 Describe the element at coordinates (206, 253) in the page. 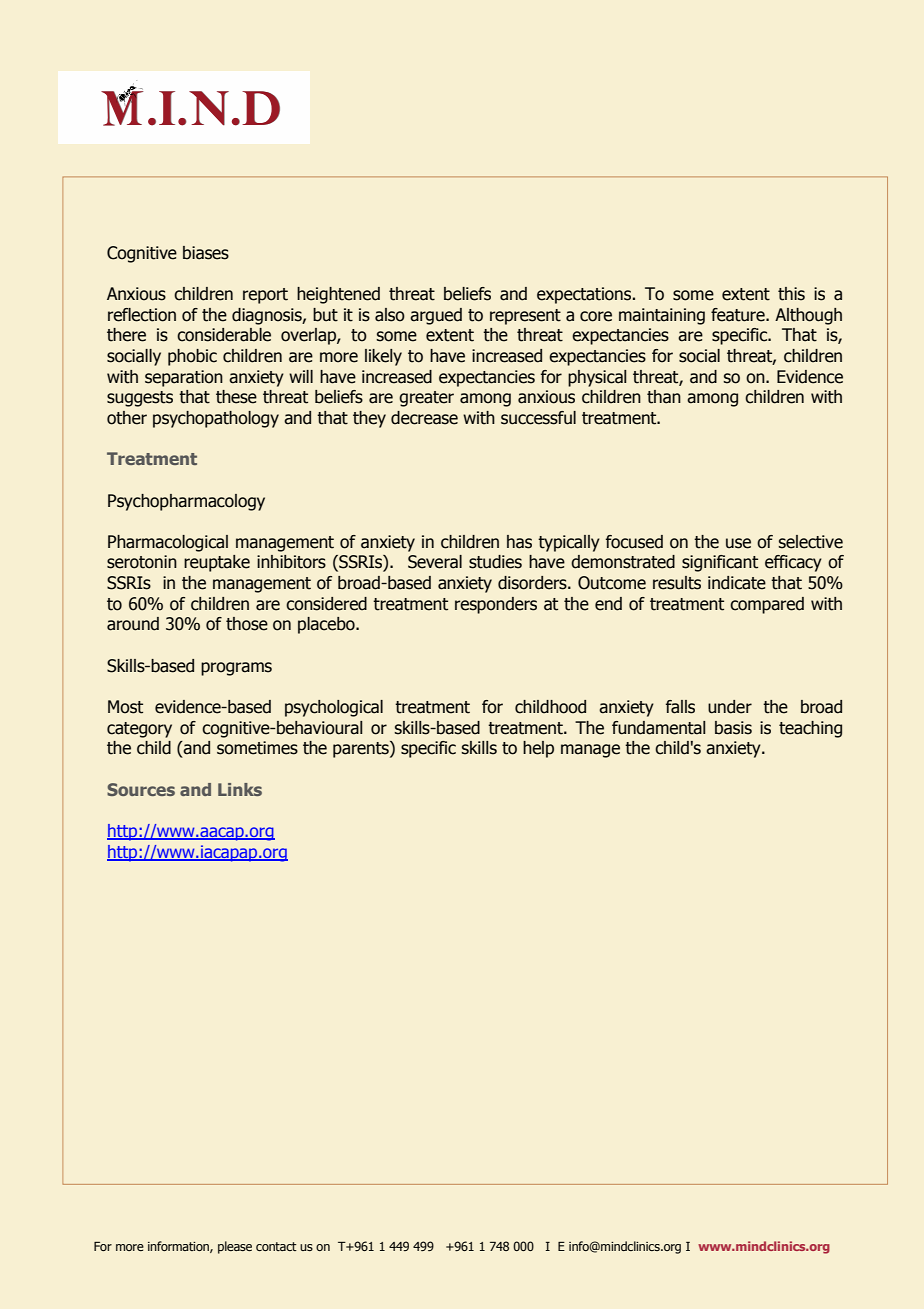

I see `biases` at that location.
